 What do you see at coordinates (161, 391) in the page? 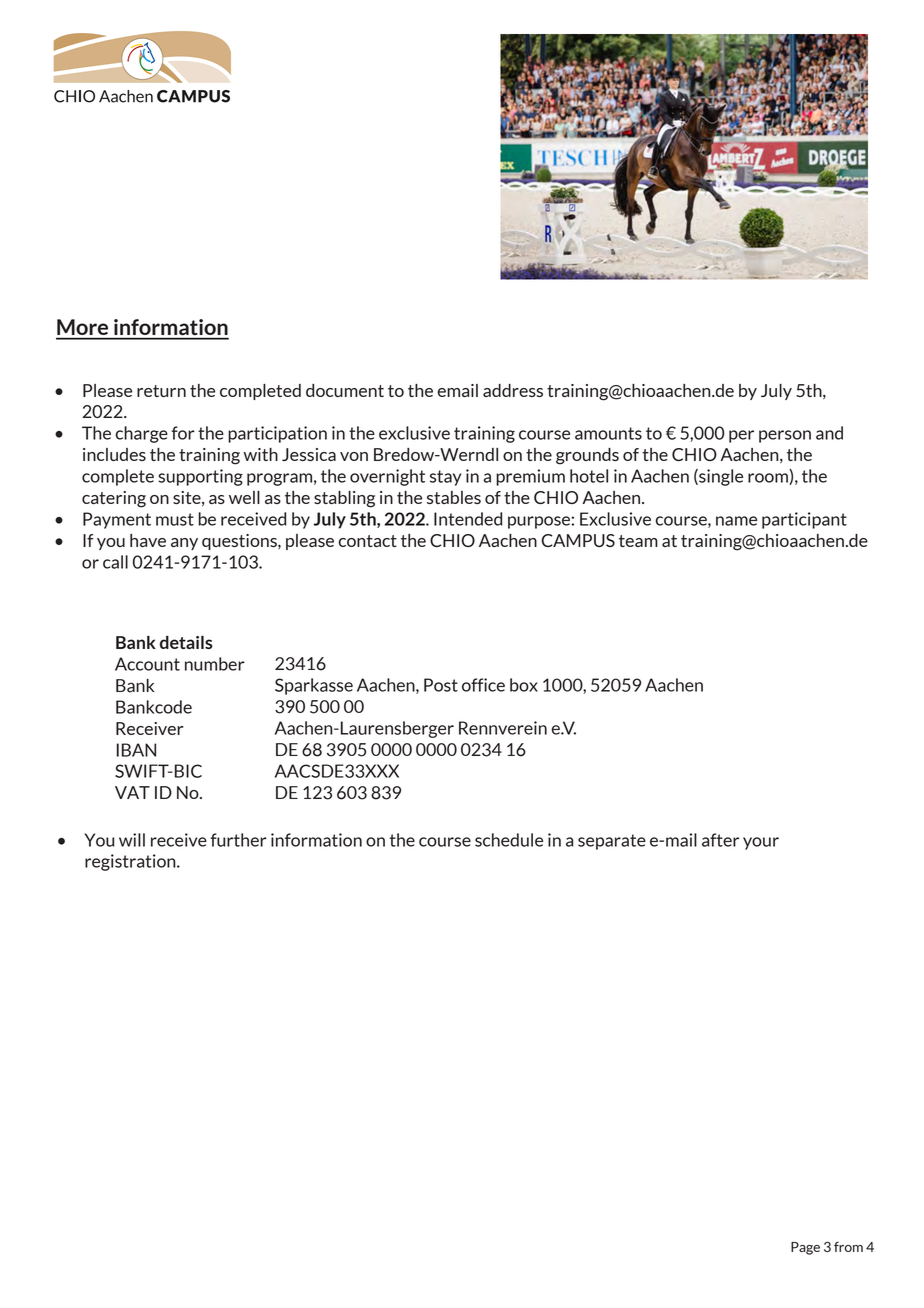
I see `return` at bounding box center [161, 391].
